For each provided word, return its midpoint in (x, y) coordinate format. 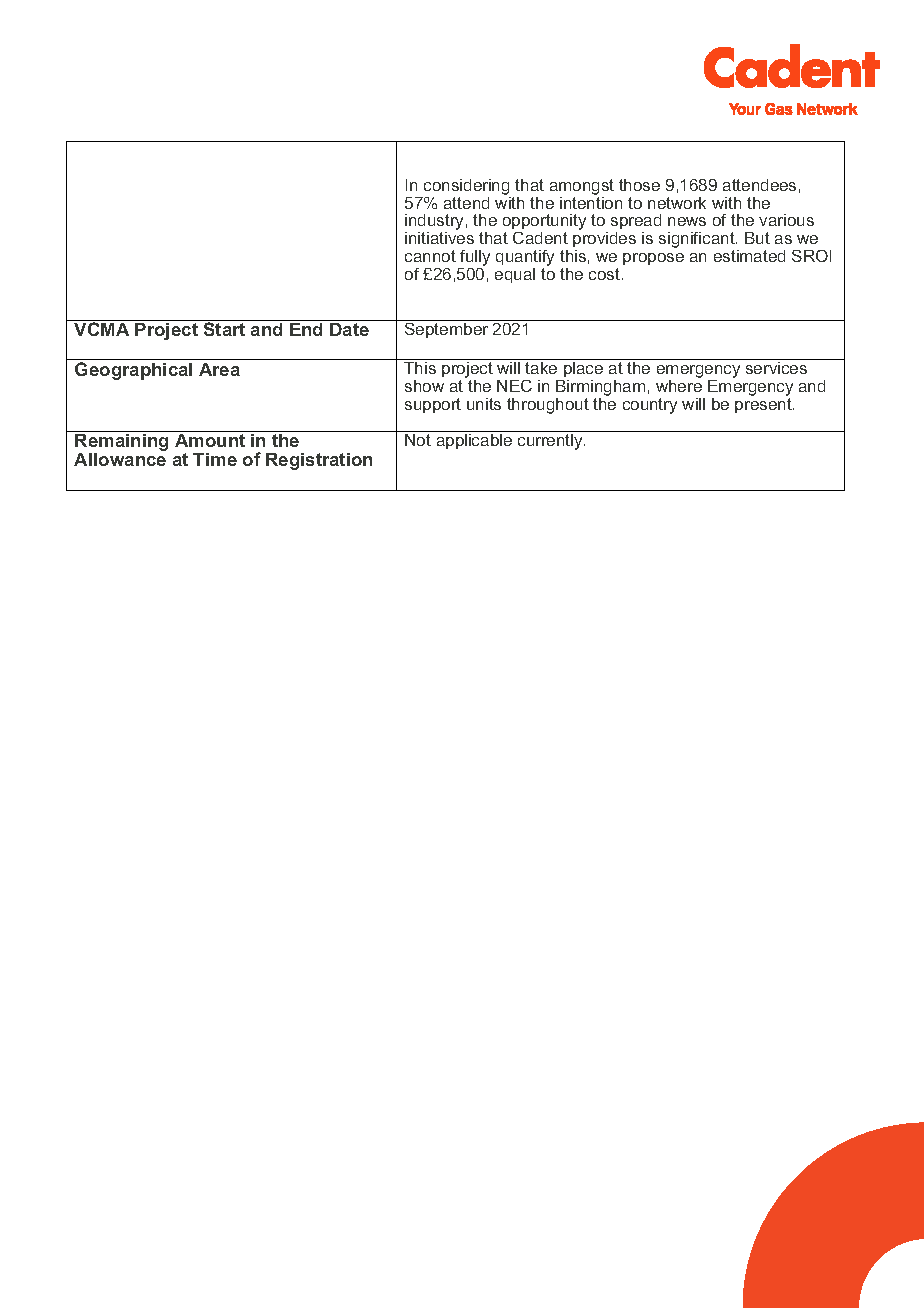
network (677, 203)
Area (219, 369)
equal (515, 275)
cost (604, 274)
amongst (582, 188)
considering (466, 188)
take (541, 368)
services (776, 368)
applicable (474, 441)
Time (215, 459)
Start (225, 328)
